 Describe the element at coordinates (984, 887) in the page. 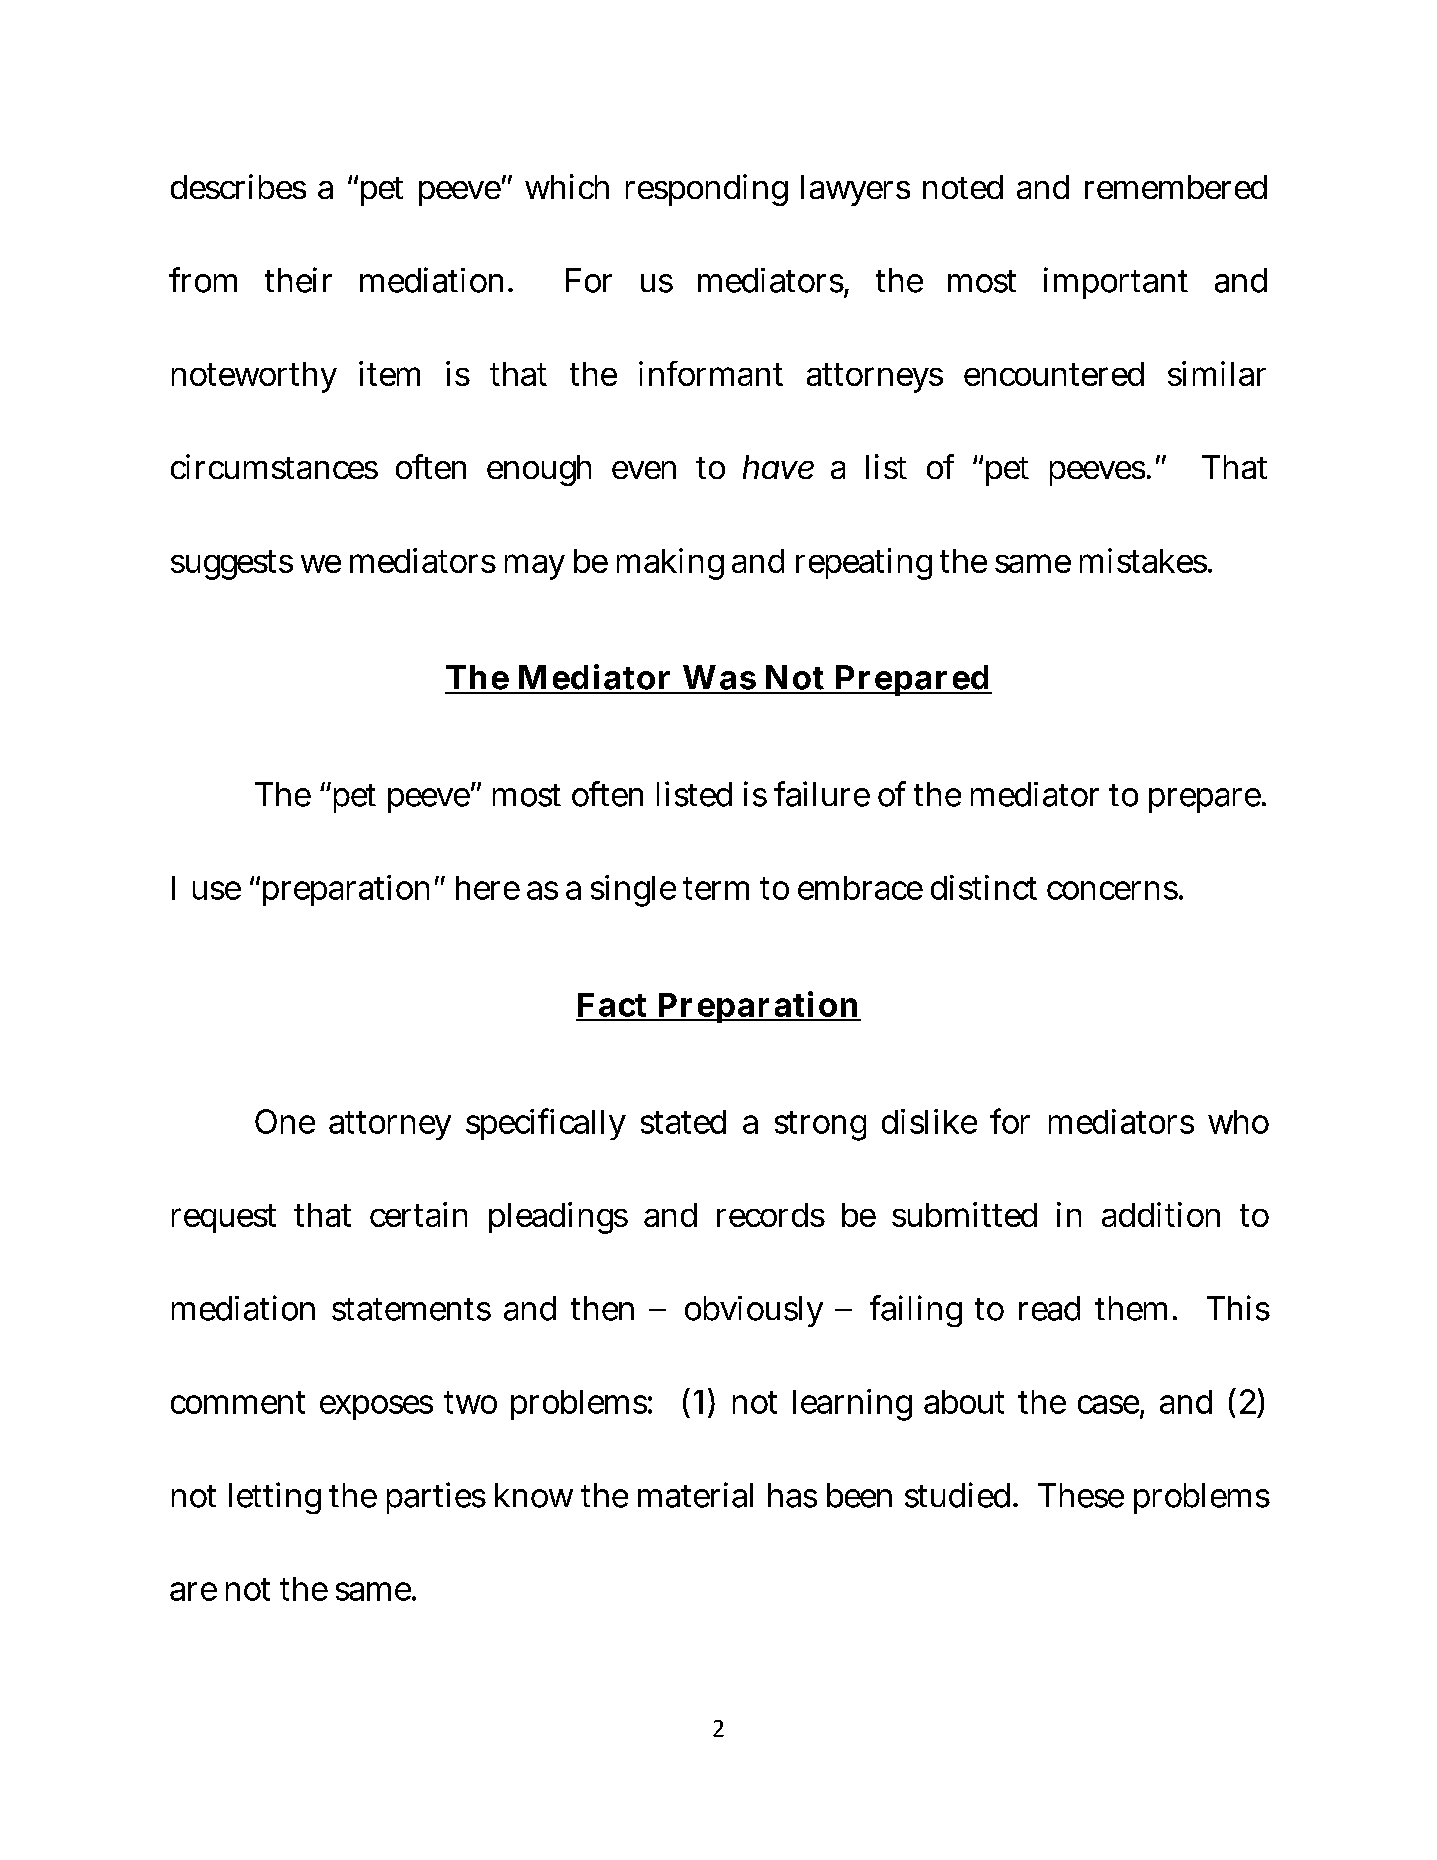

I see `distinct` at that location.
